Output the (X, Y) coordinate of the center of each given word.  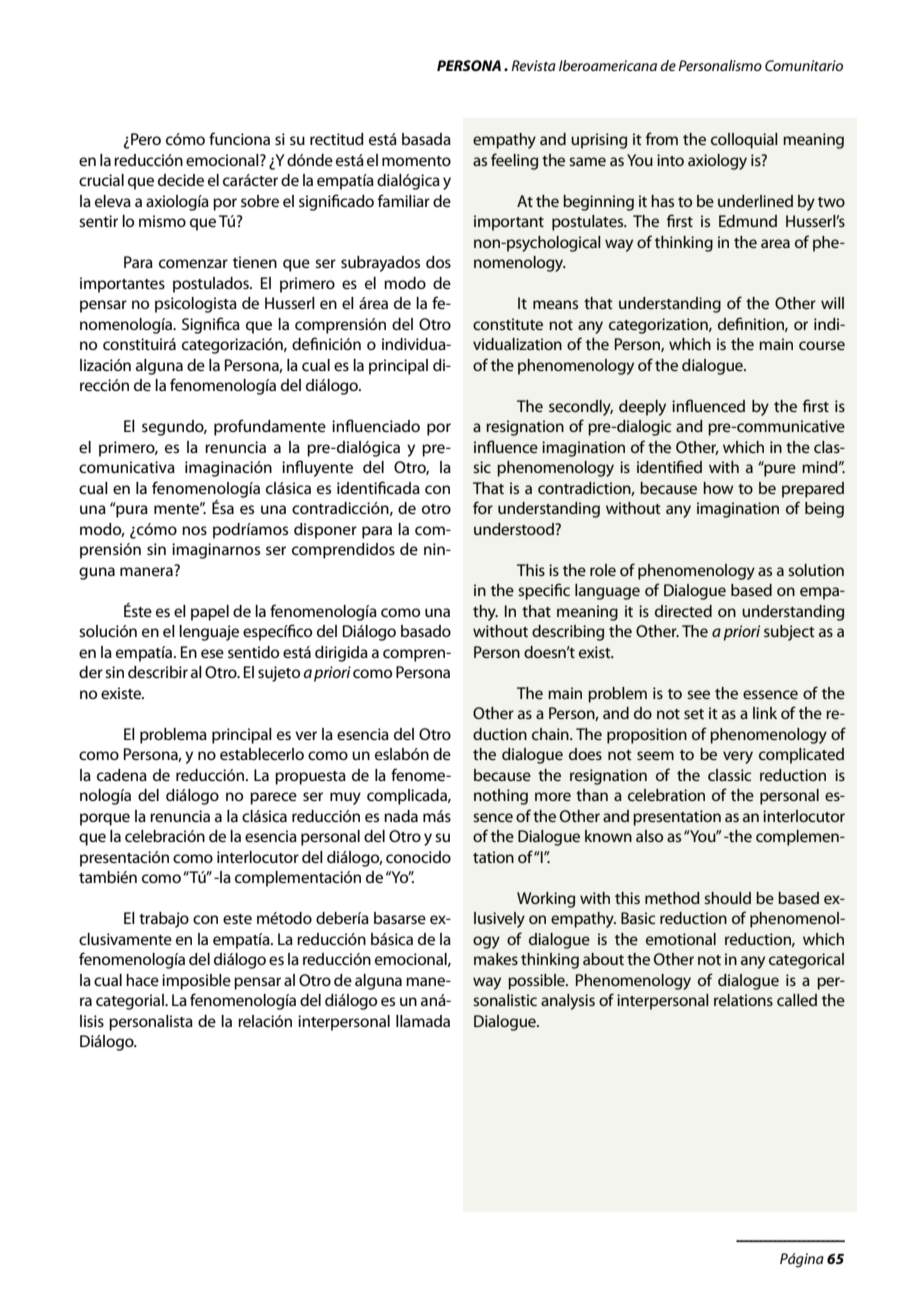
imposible (196, 982)
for (483, 507)
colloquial (744, 141)
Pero (145, 140)
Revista (533, 65)
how (718, 488)
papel (210, 613)
